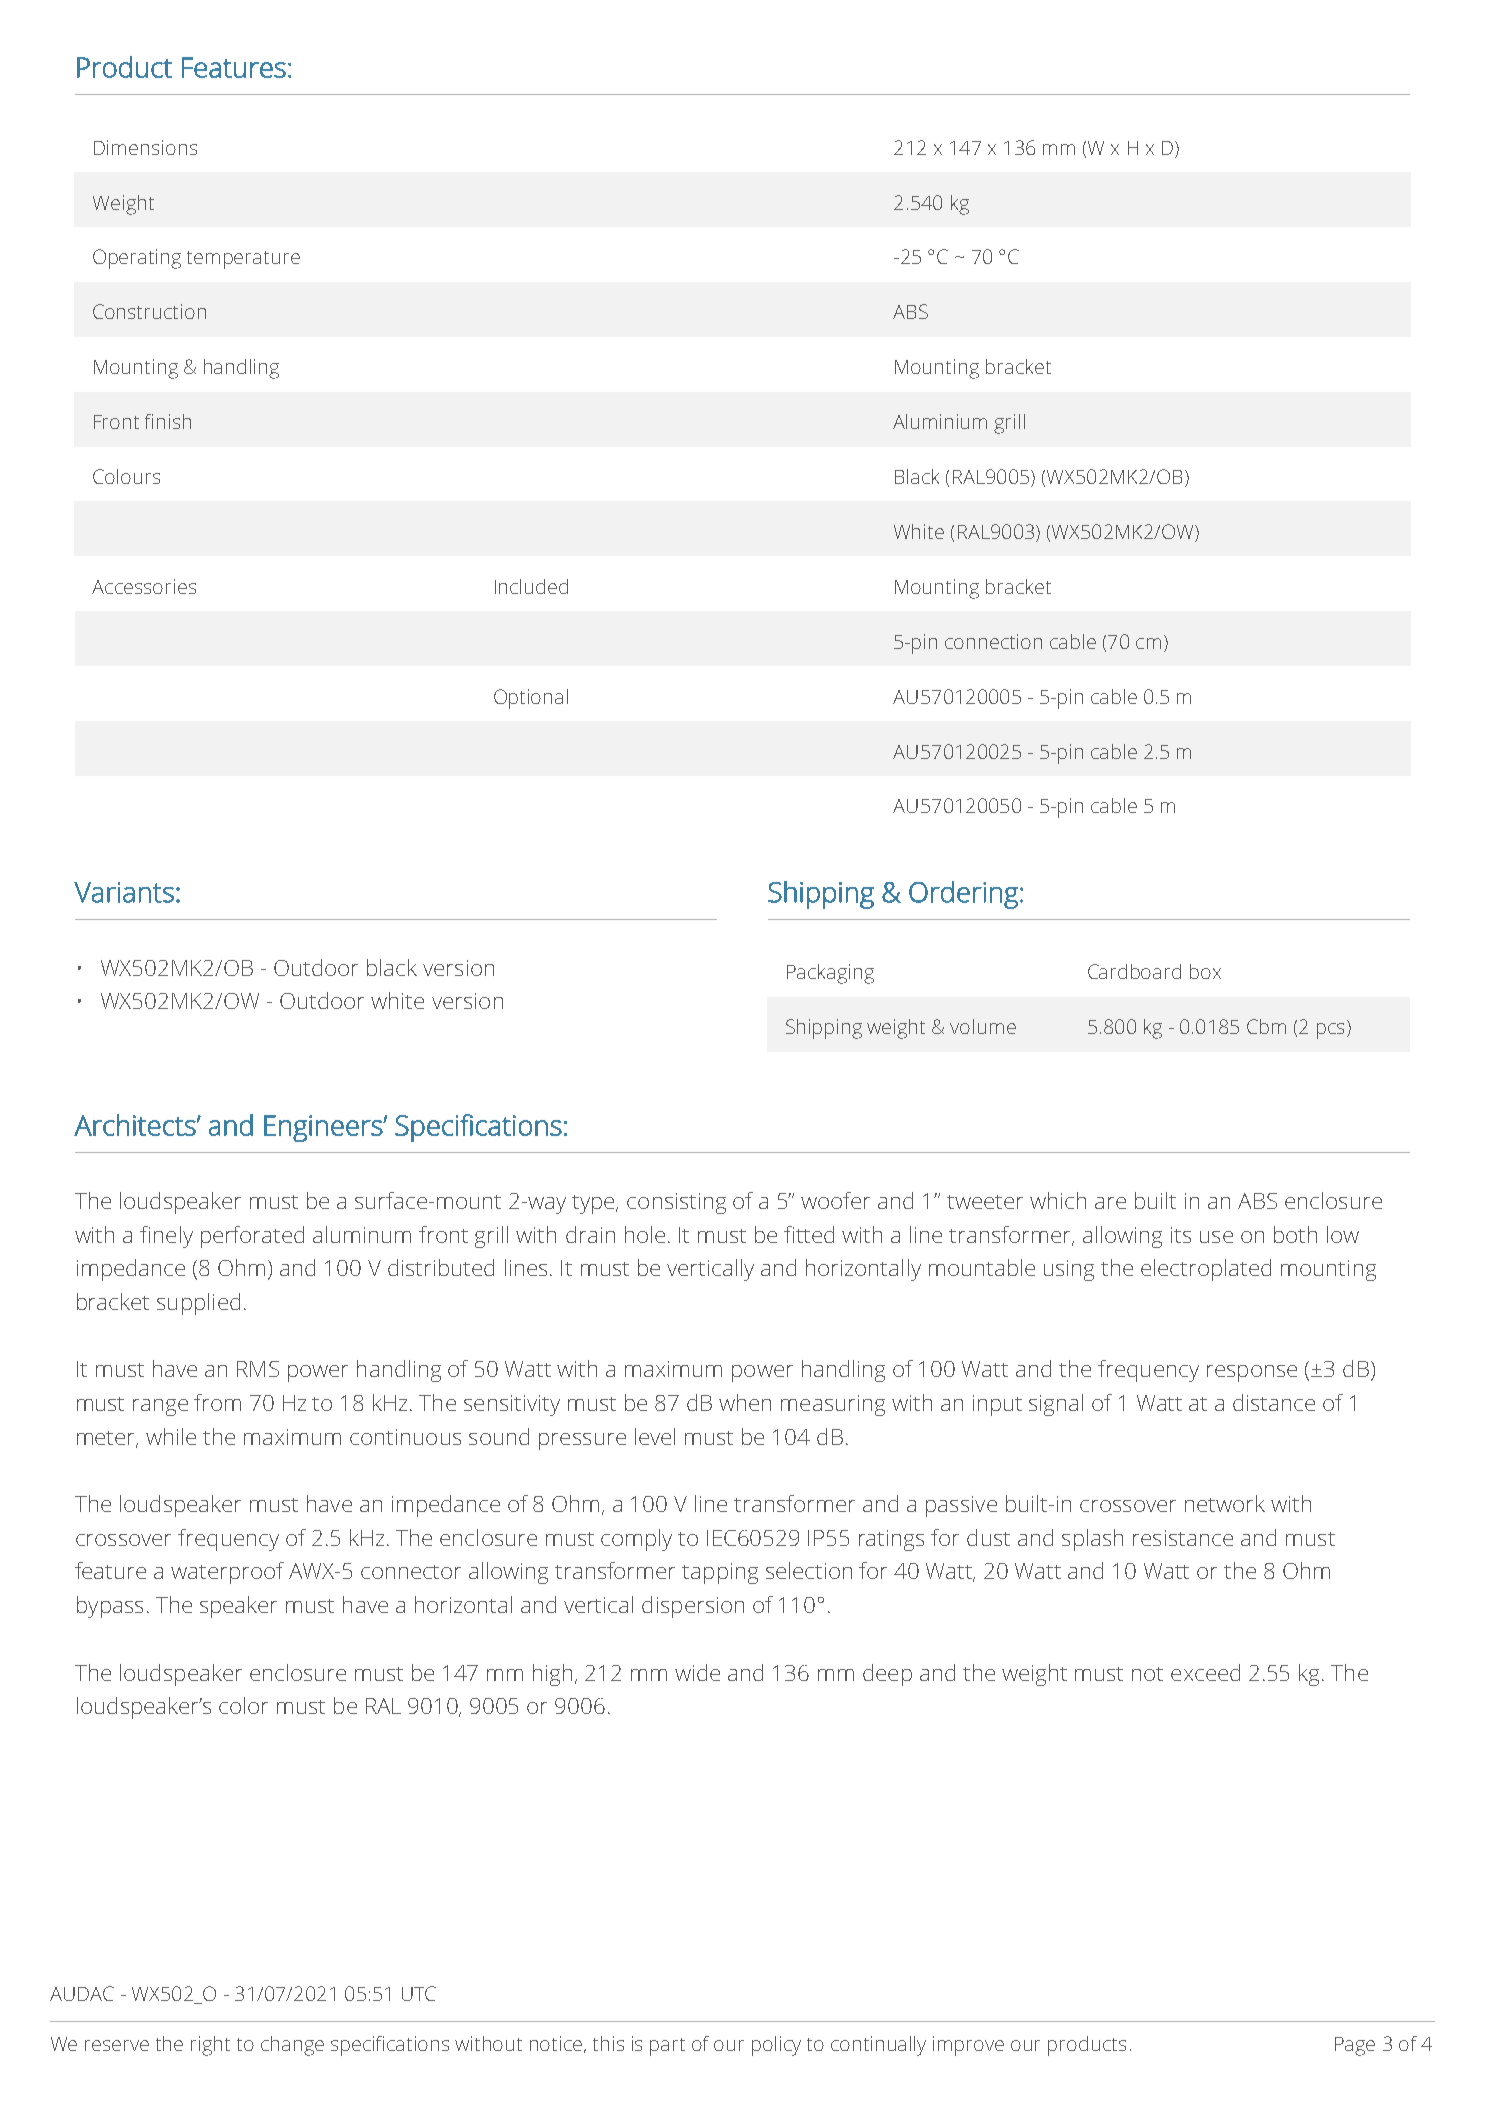 The width and height of the image is (1485, 2101). Describe the element at coordinates (993, 641) in the image. I see `connection` at that location.
